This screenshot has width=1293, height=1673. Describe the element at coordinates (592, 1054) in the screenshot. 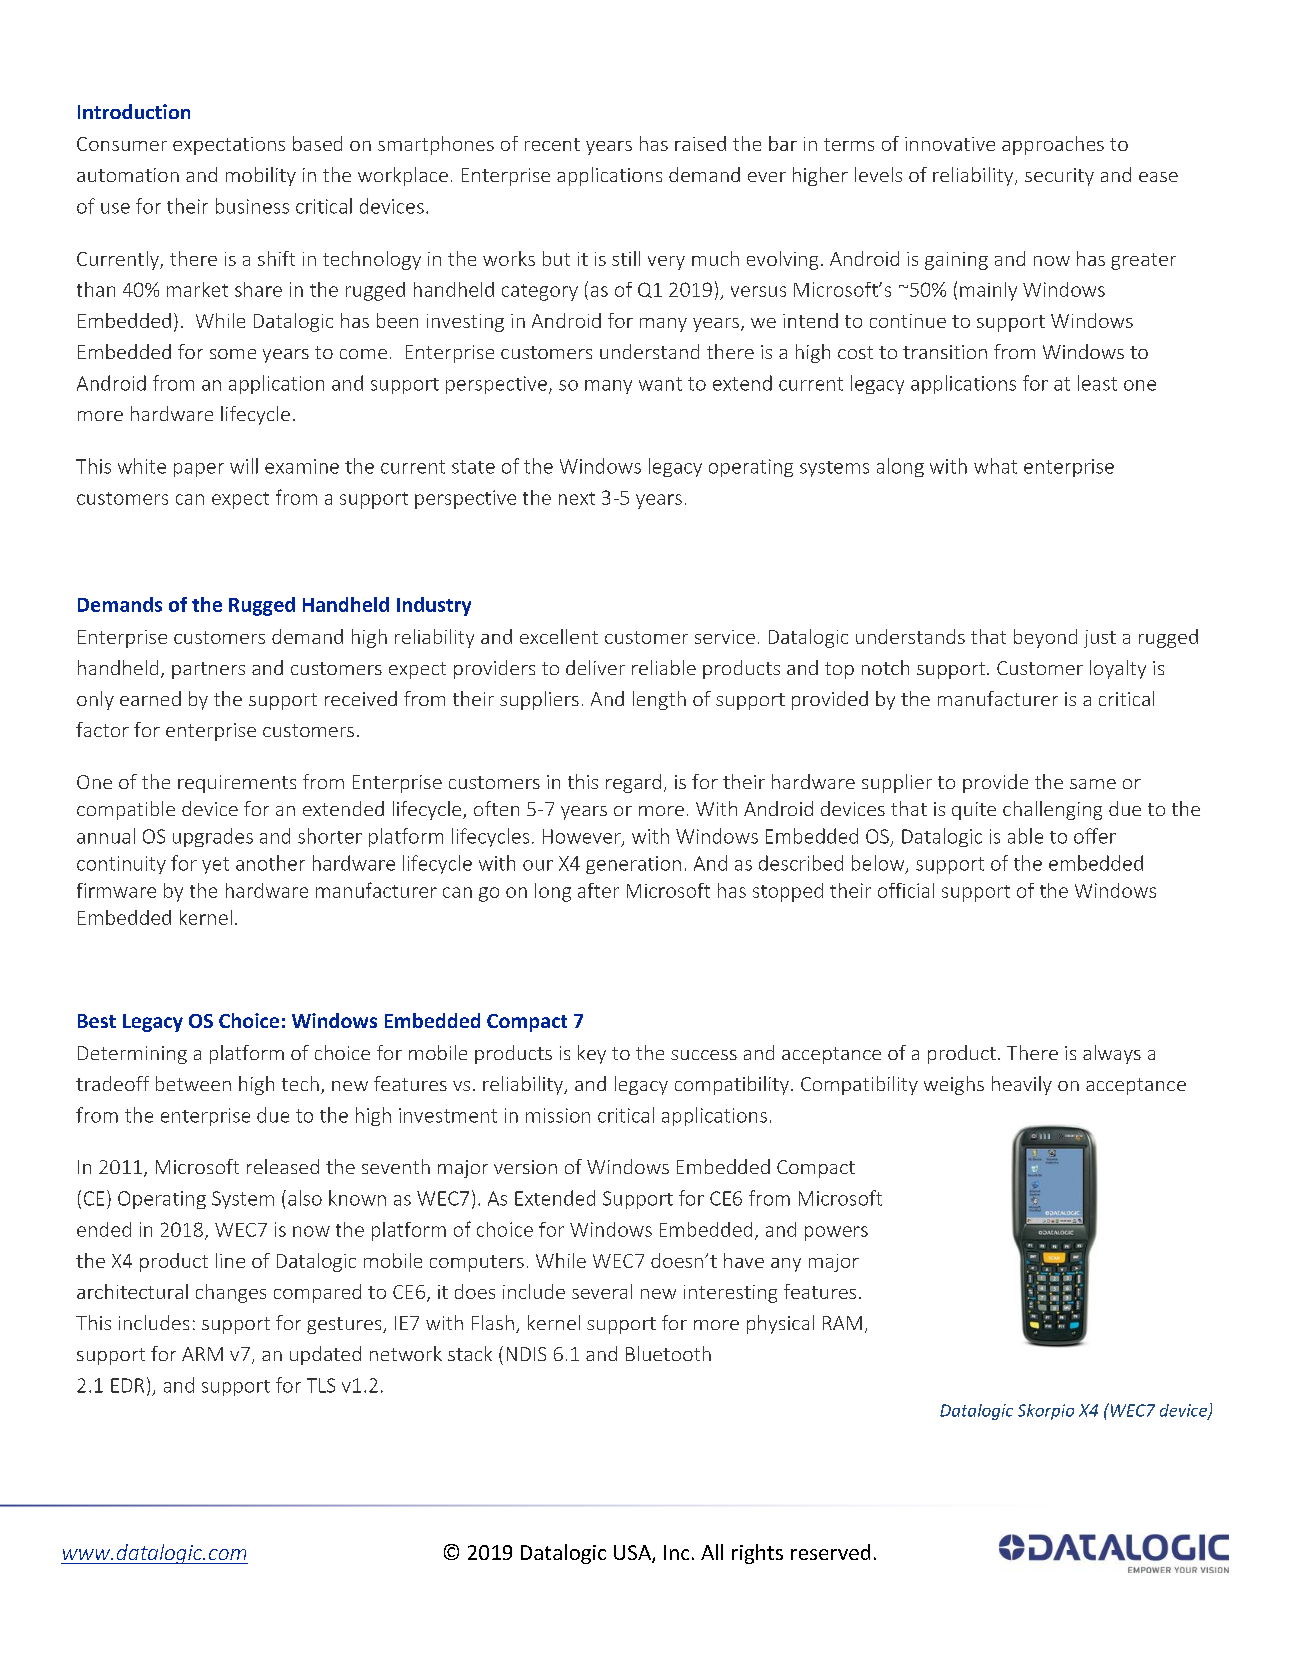

I see `key` at that location.
